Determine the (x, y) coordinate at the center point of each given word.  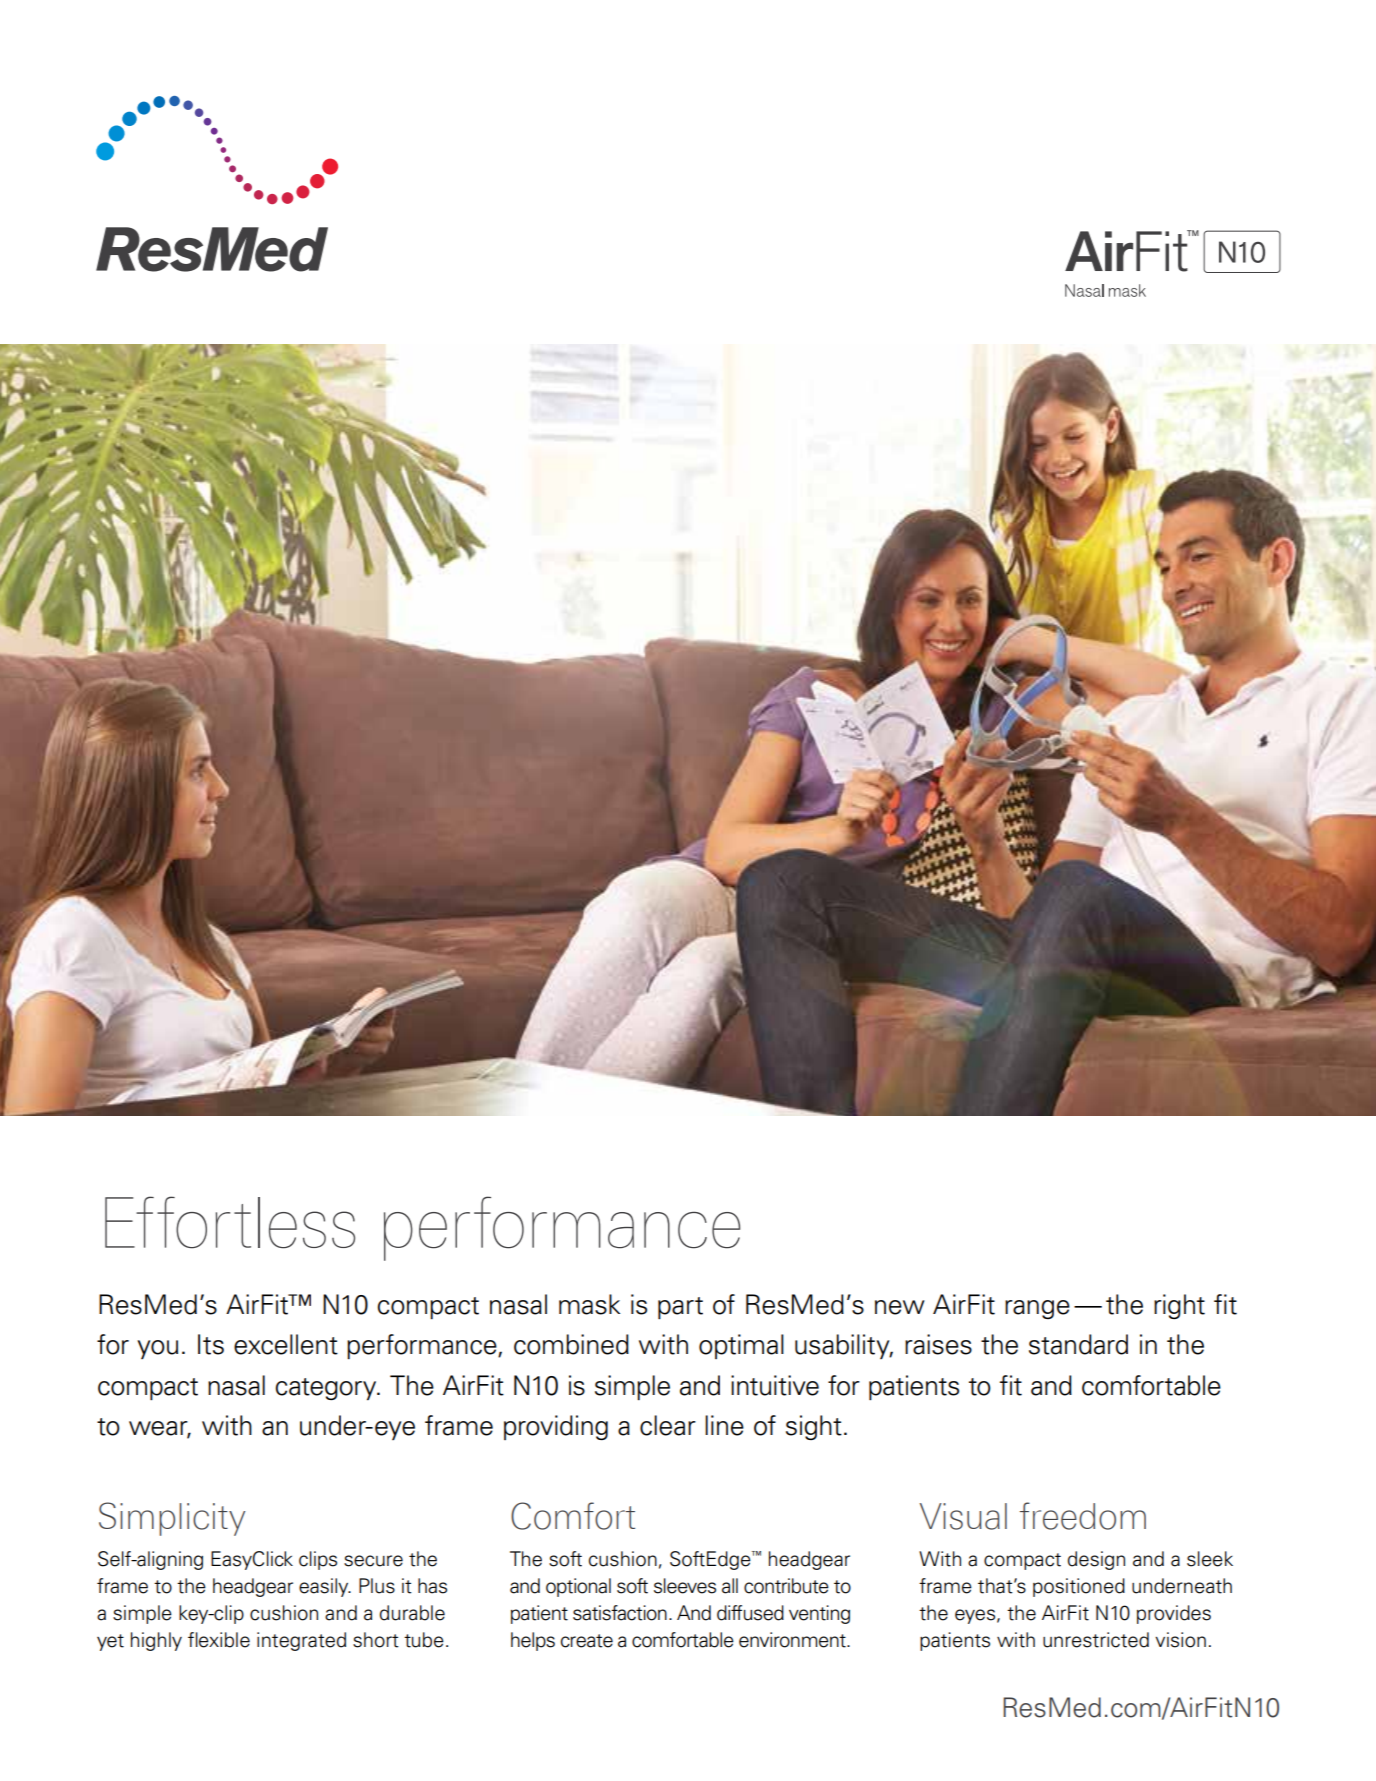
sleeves (685, 1586)
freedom (1083, 1516)
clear (668, 1425)
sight (814, 1427)
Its (211, 1344)
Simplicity (172, 1519)
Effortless (230, 1222)
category (327, 1389)
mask (589, 1304)
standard (1078, 1344)
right (1179, 1306)
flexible (219, 1640)
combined (571, 1344)
